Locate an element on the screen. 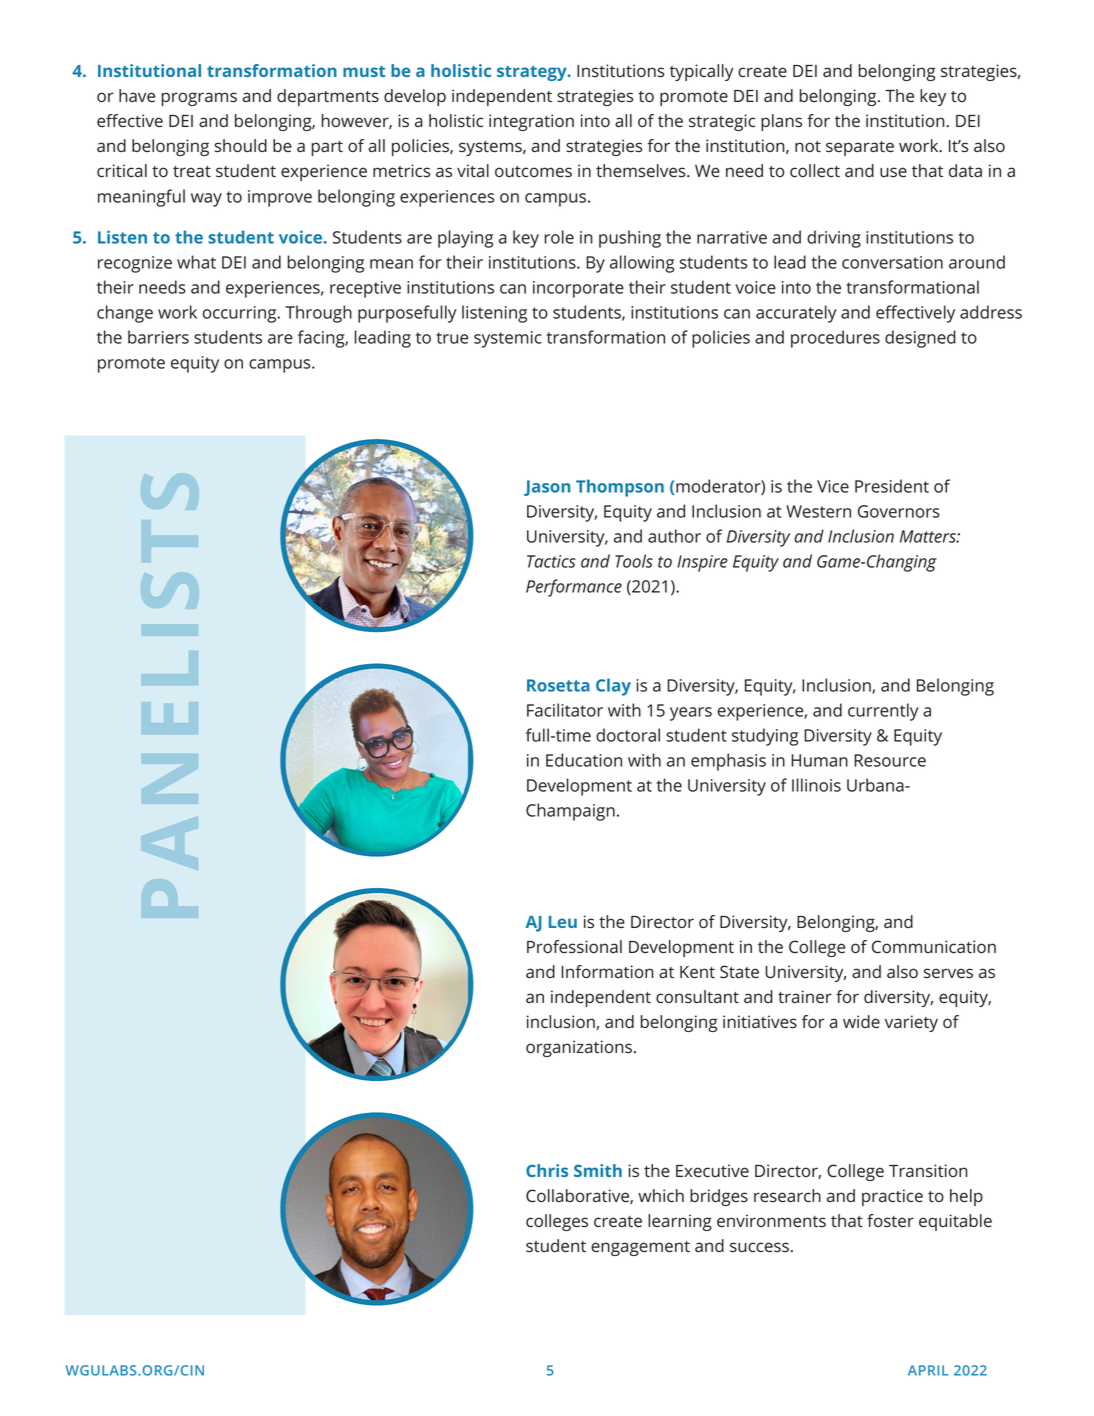 This screenshot has height=1416, width=1094. variety is located at coordinates (911, 1023).
